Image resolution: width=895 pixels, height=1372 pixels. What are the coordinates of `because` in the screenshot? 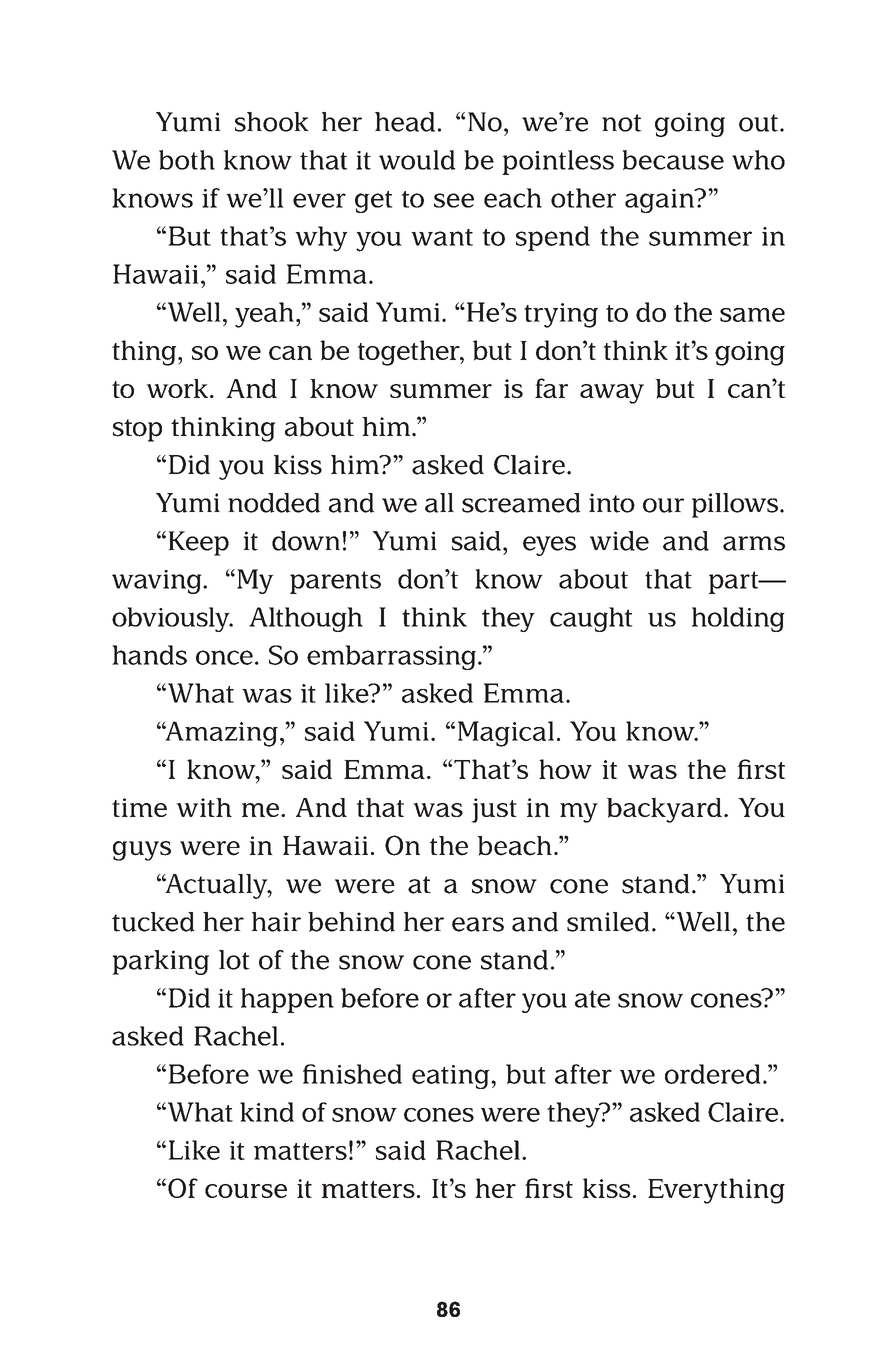 It's located at (673, 160).
